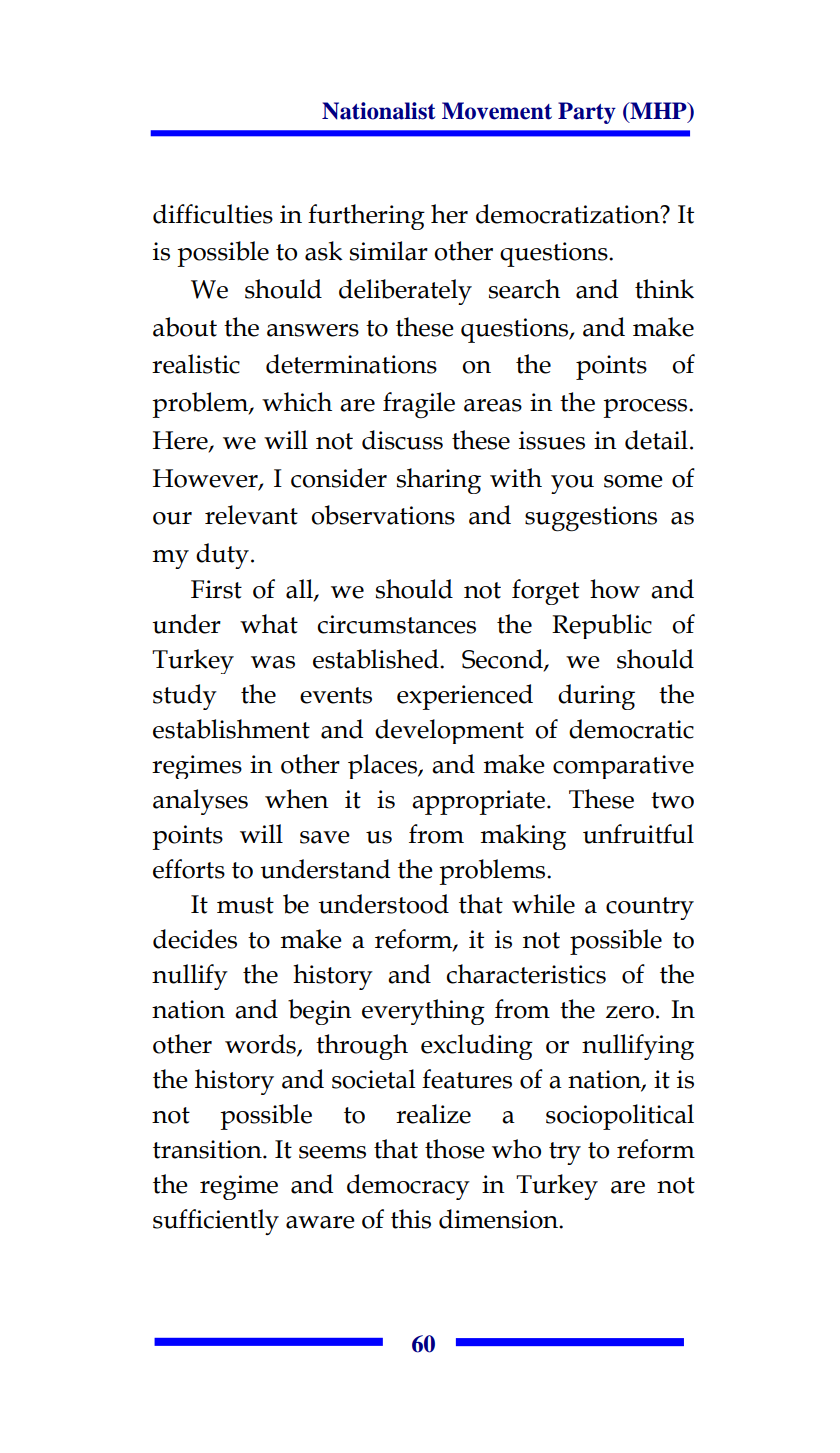 Image resolution: width=840 pixels, height=1453 pixels. I want to click on sufficiently, so click(216, 1222).
